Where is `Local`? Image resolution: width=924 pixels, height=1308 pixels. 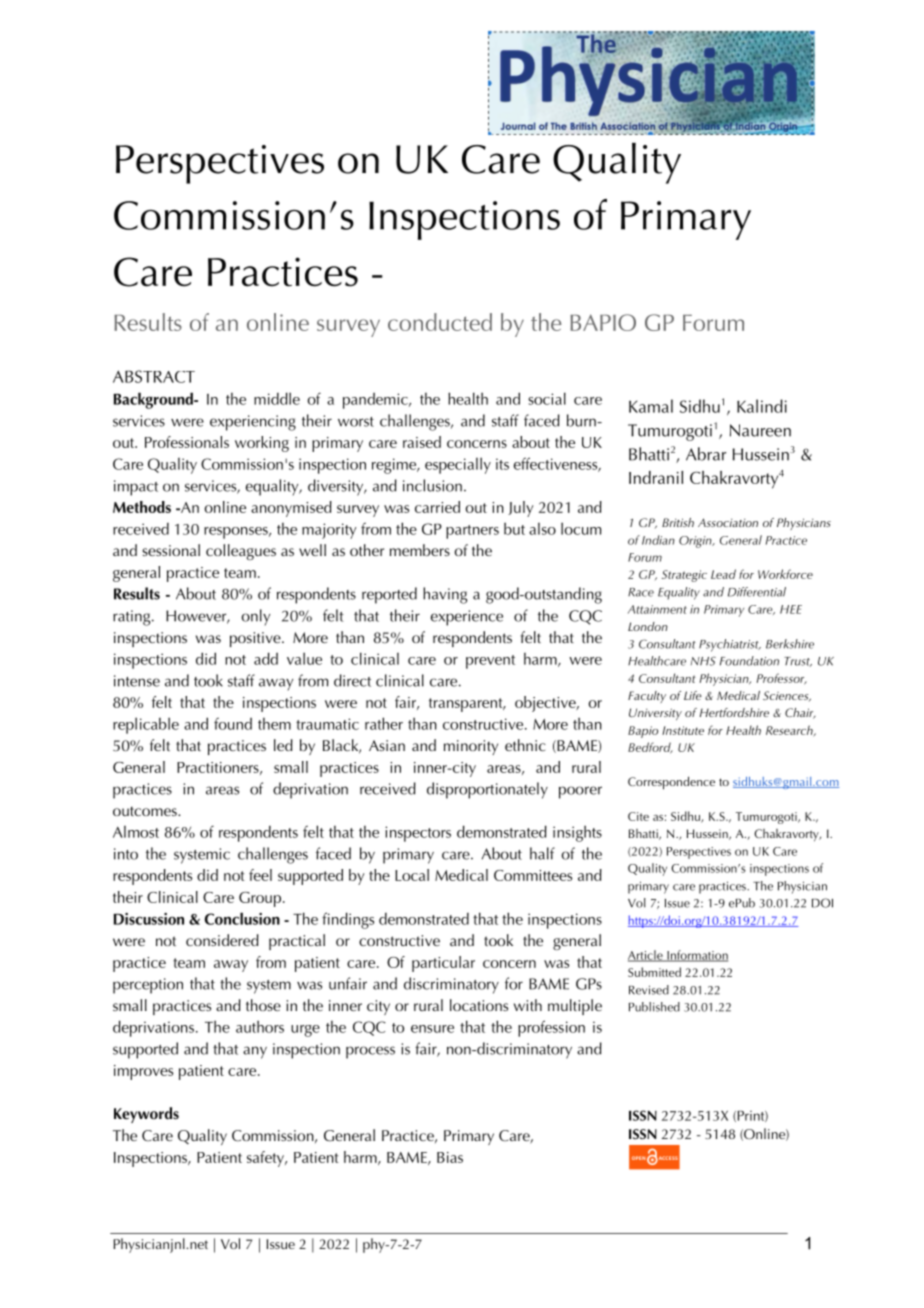 Local is located at coordinates (412, 875).
